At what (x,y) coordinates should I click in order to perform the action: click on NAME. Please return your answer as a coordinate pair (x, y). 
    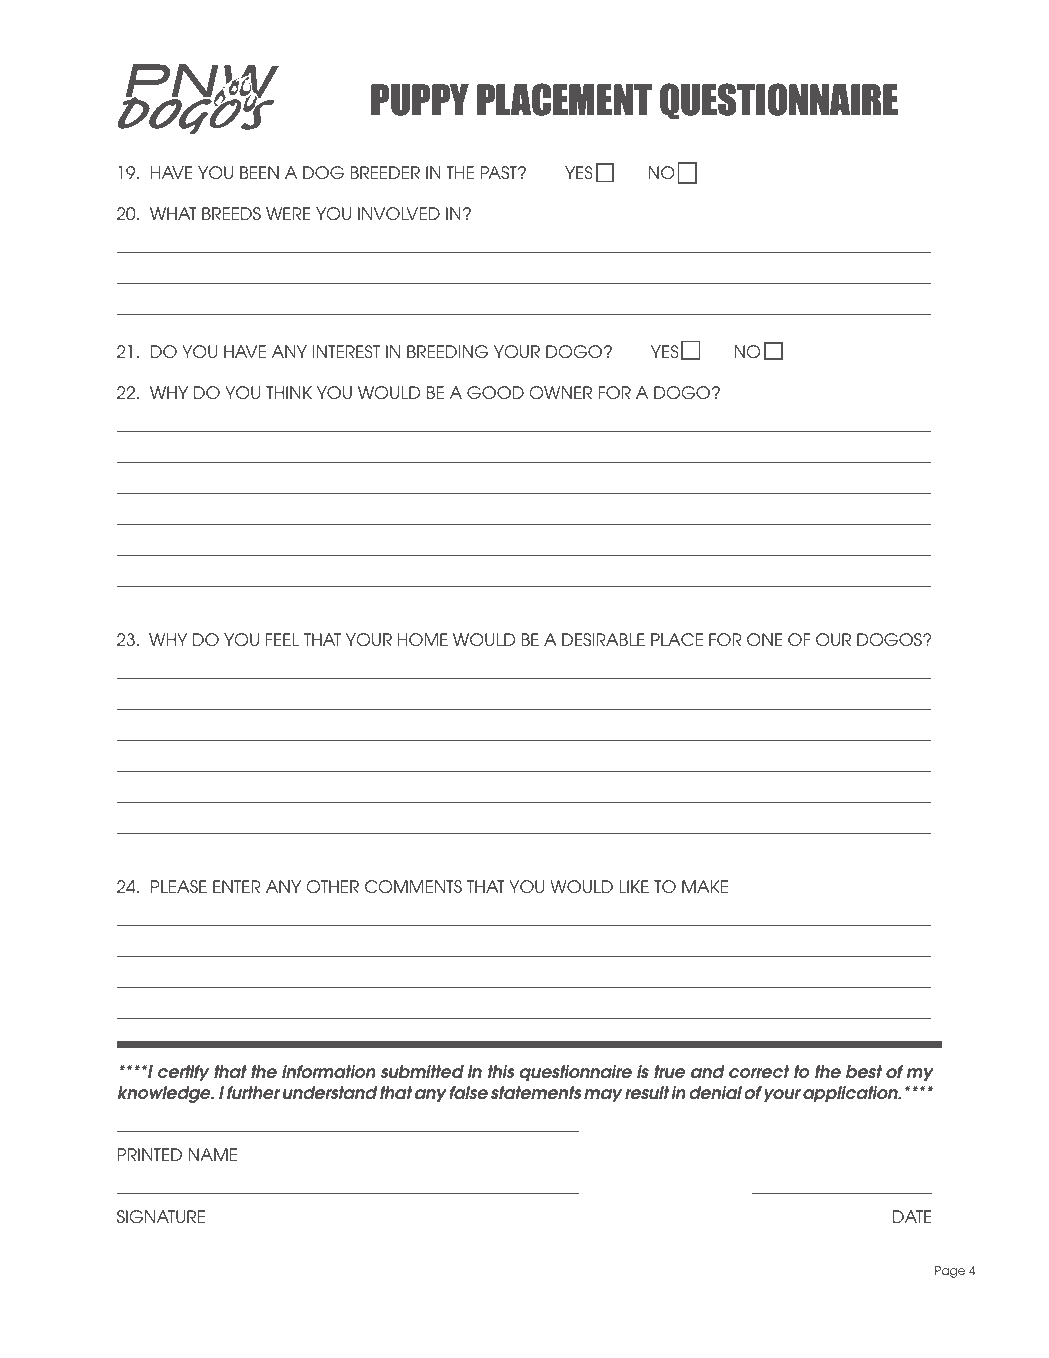
    Looking at the image, I should click on (213, 1154).
